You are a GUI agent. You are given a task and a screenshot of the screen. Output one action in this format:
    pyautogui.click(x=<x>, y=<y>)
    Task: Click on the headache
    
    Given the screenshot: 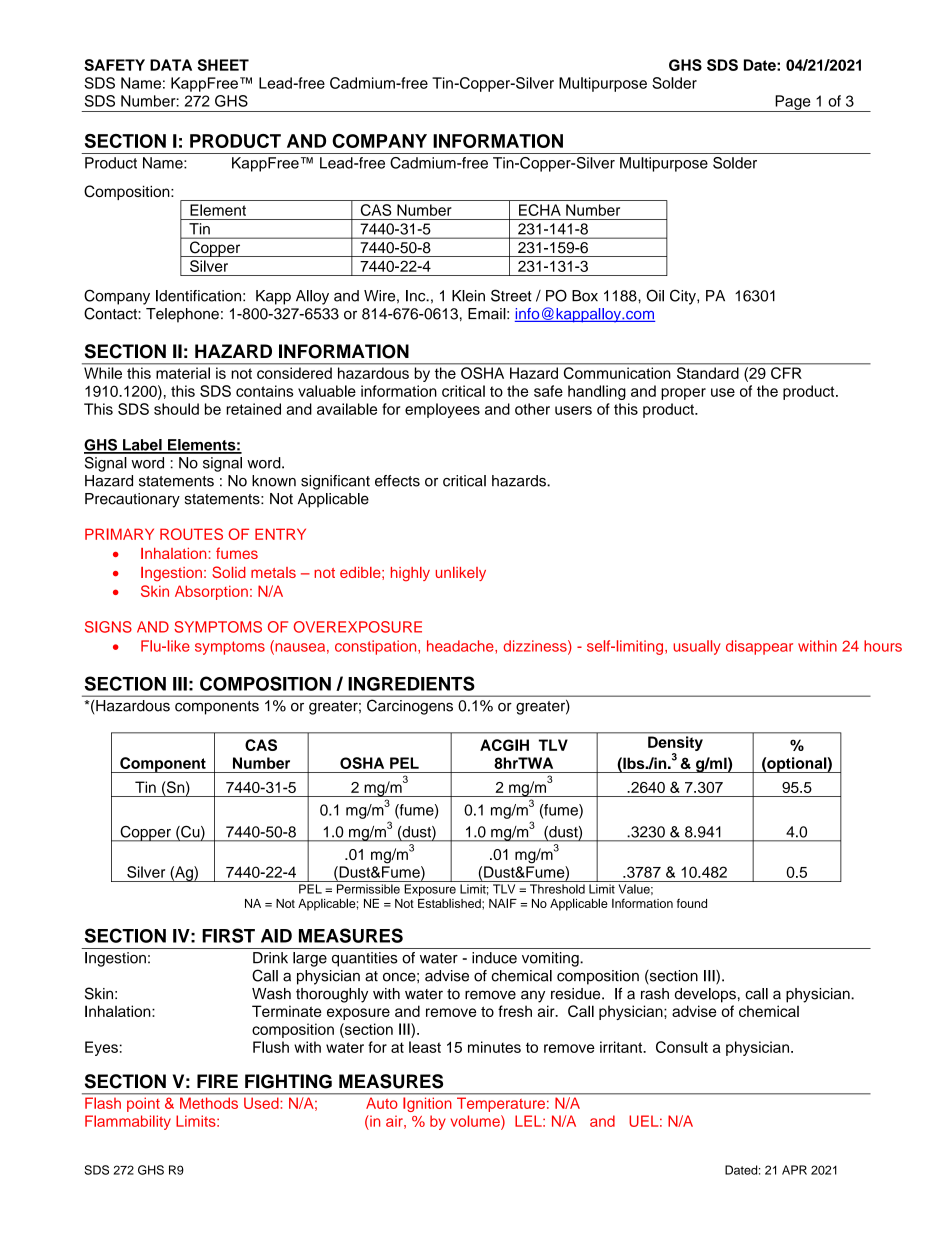 What is the action you would take?
    pyautogui.click(x=461, y=646)
